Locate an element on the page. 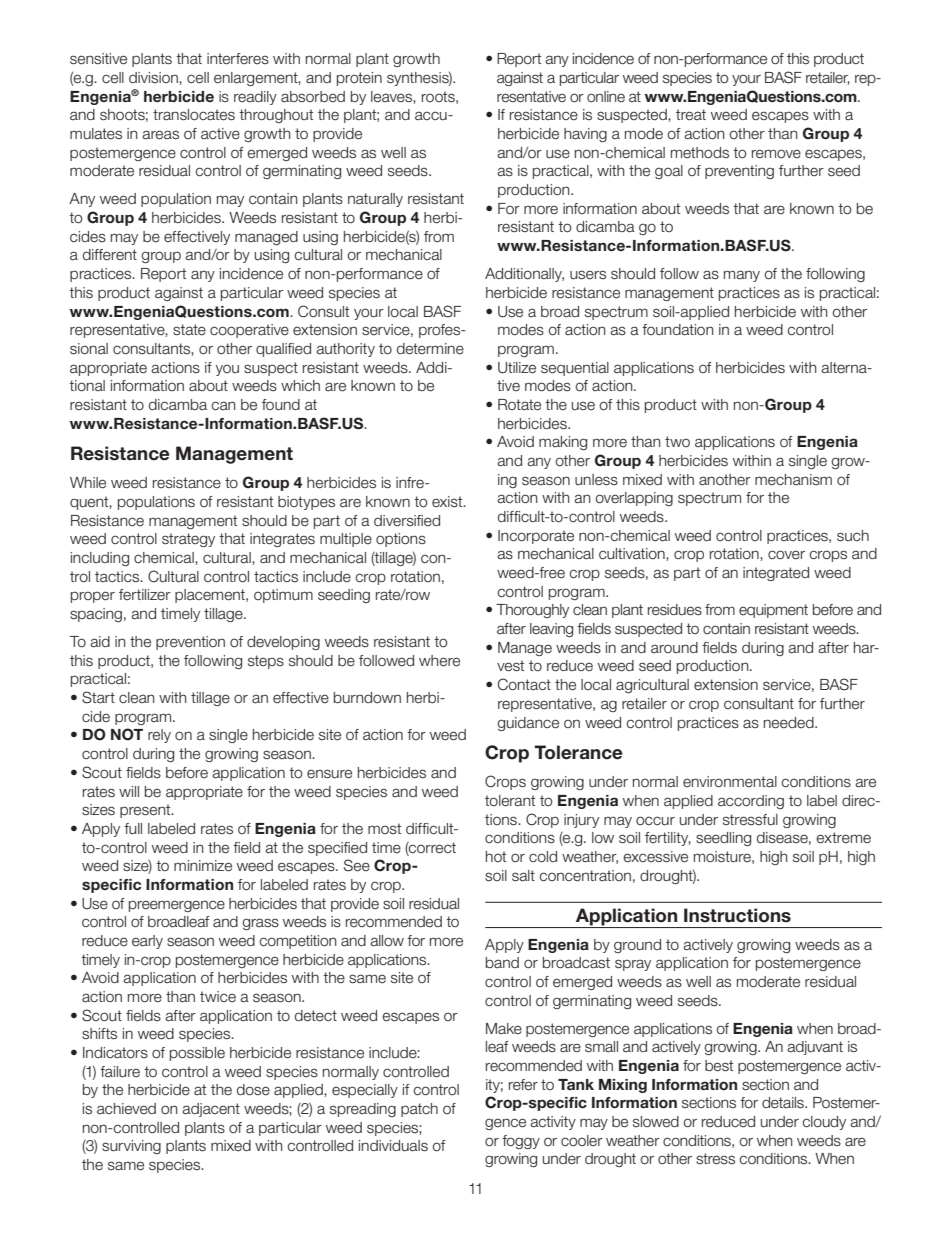  details is located at coordinates (784, 1103).
